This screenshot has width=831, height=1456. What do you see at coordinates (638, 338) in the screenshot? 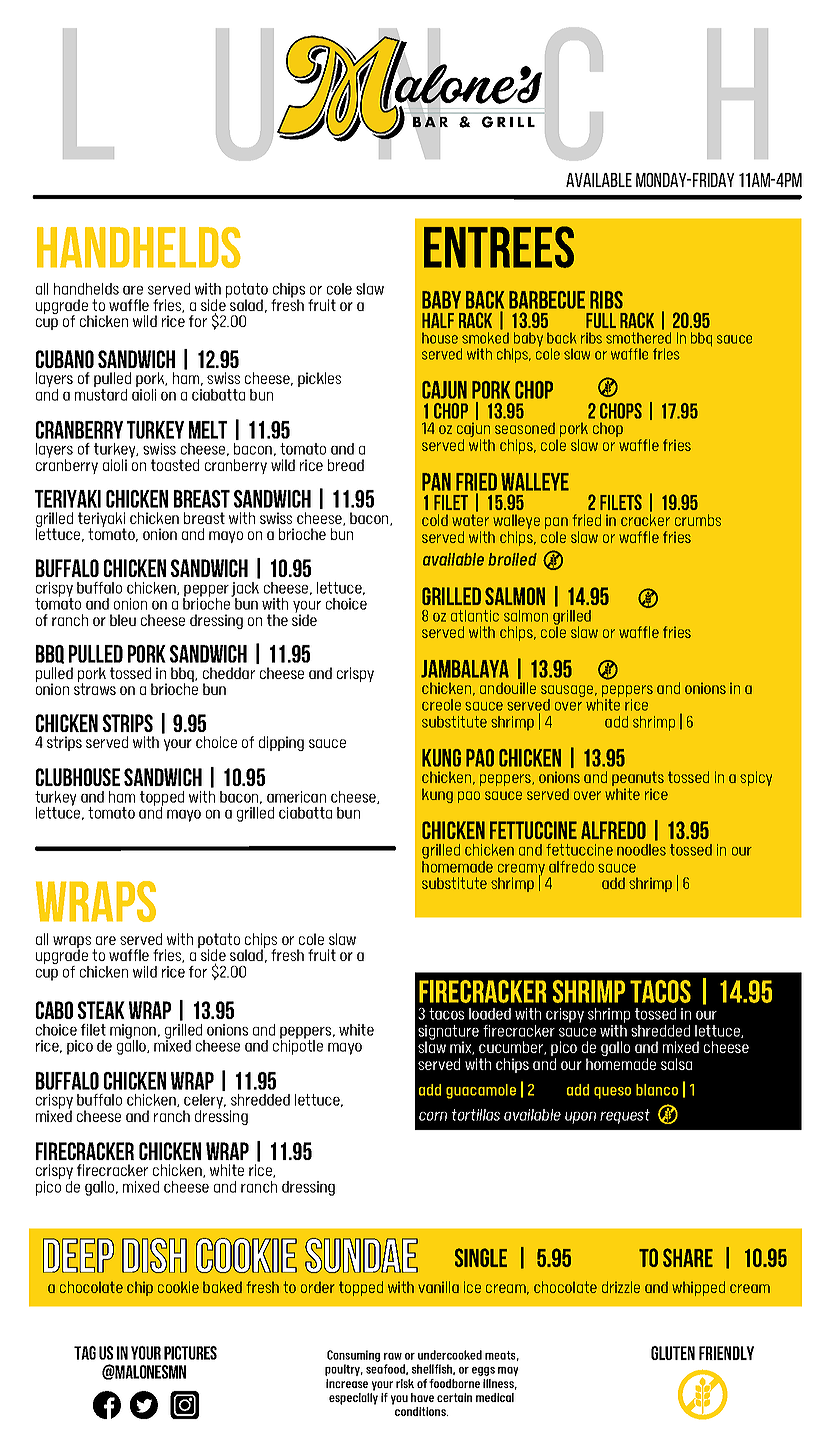
I see `smothered` at bounding box center [638, 338].
